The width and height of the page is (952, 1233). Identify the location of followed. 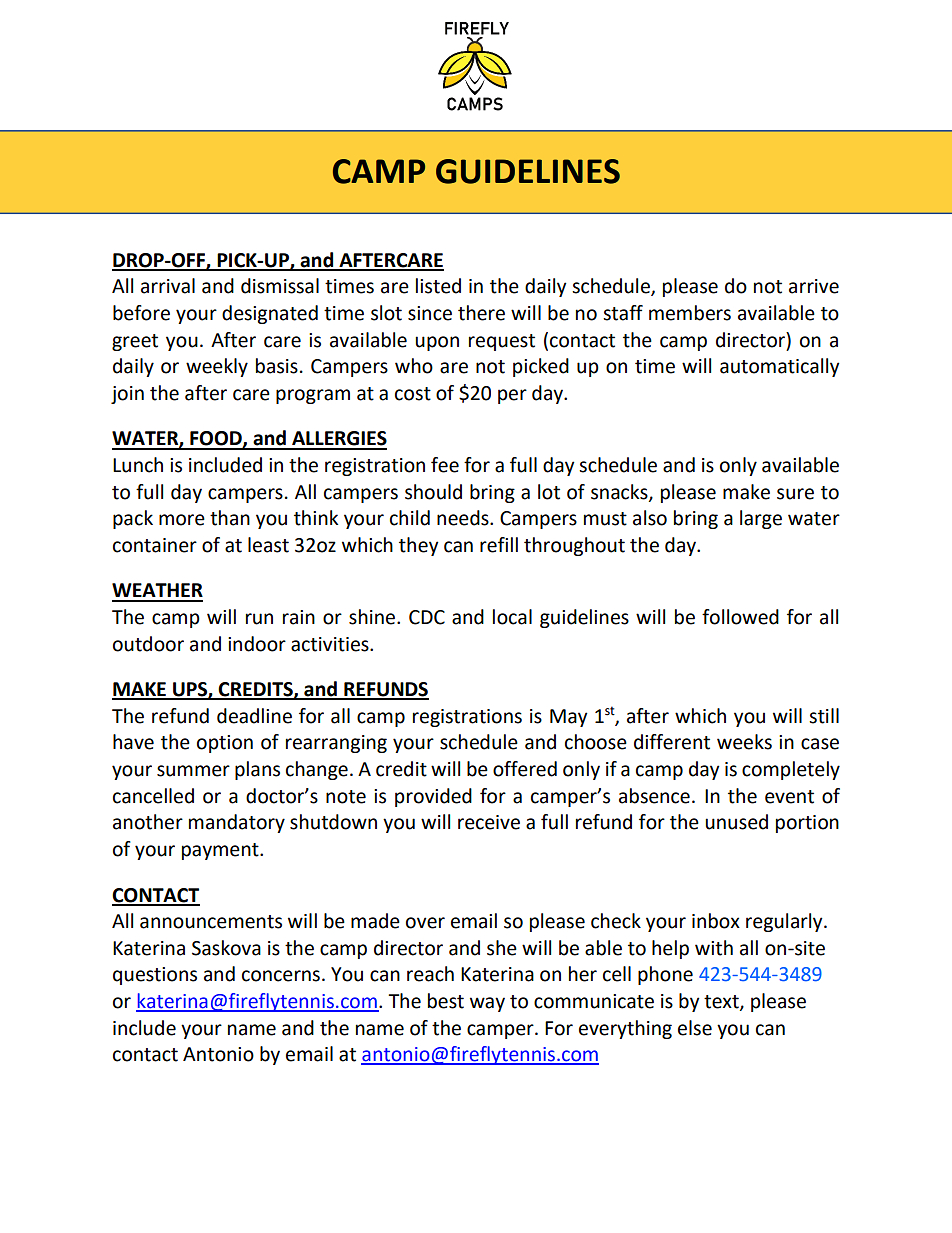
(740, 617).
